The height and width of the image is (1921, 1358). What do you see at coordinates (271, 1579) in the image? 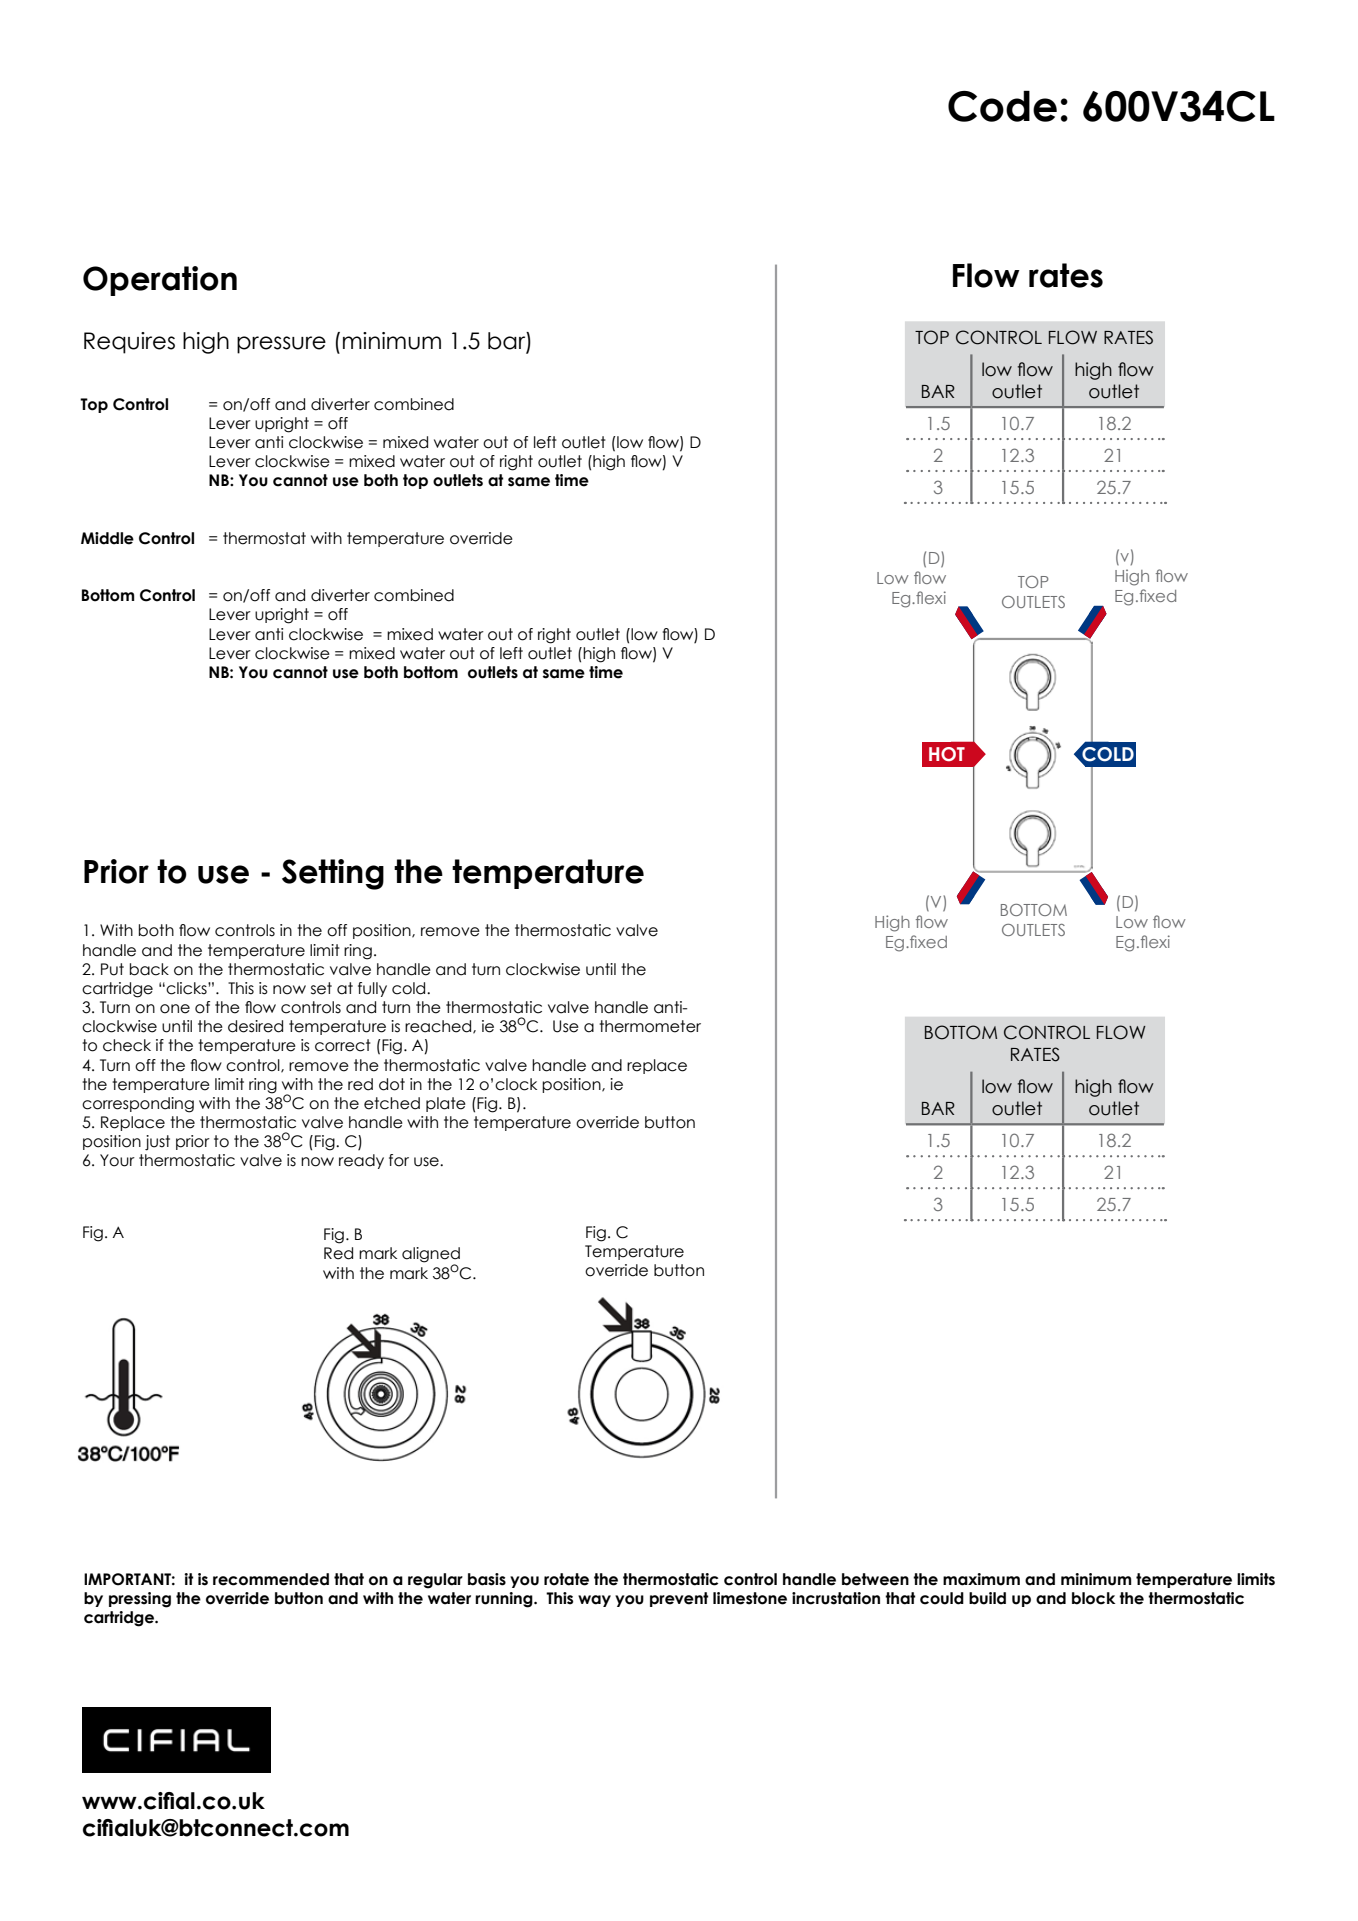
I see `recommended` at bounding box center [271, 1579].
